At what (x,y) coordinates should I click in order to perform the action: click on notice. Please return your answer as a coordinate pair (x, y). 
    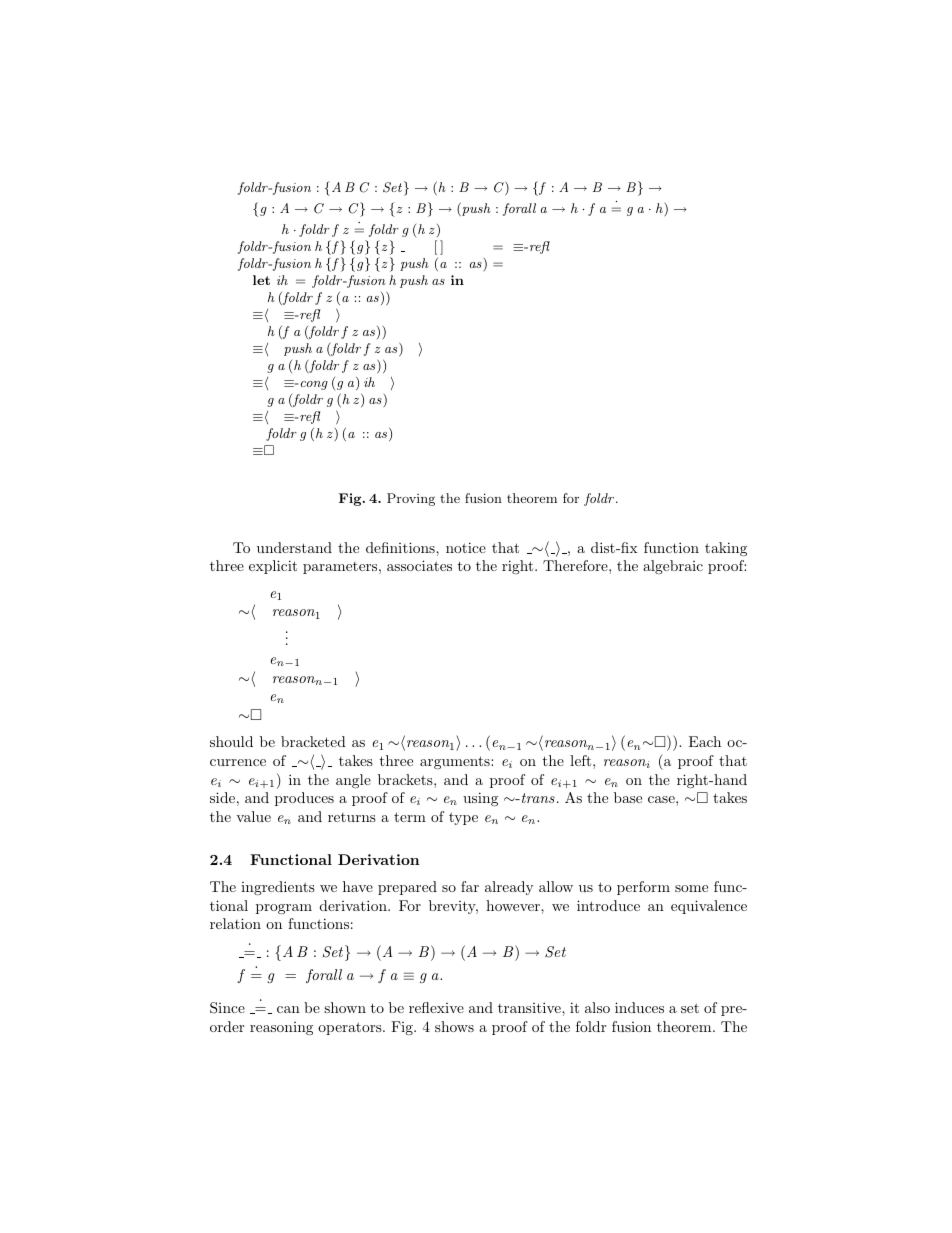
    Looking at the image, I should click on (466, 547).
